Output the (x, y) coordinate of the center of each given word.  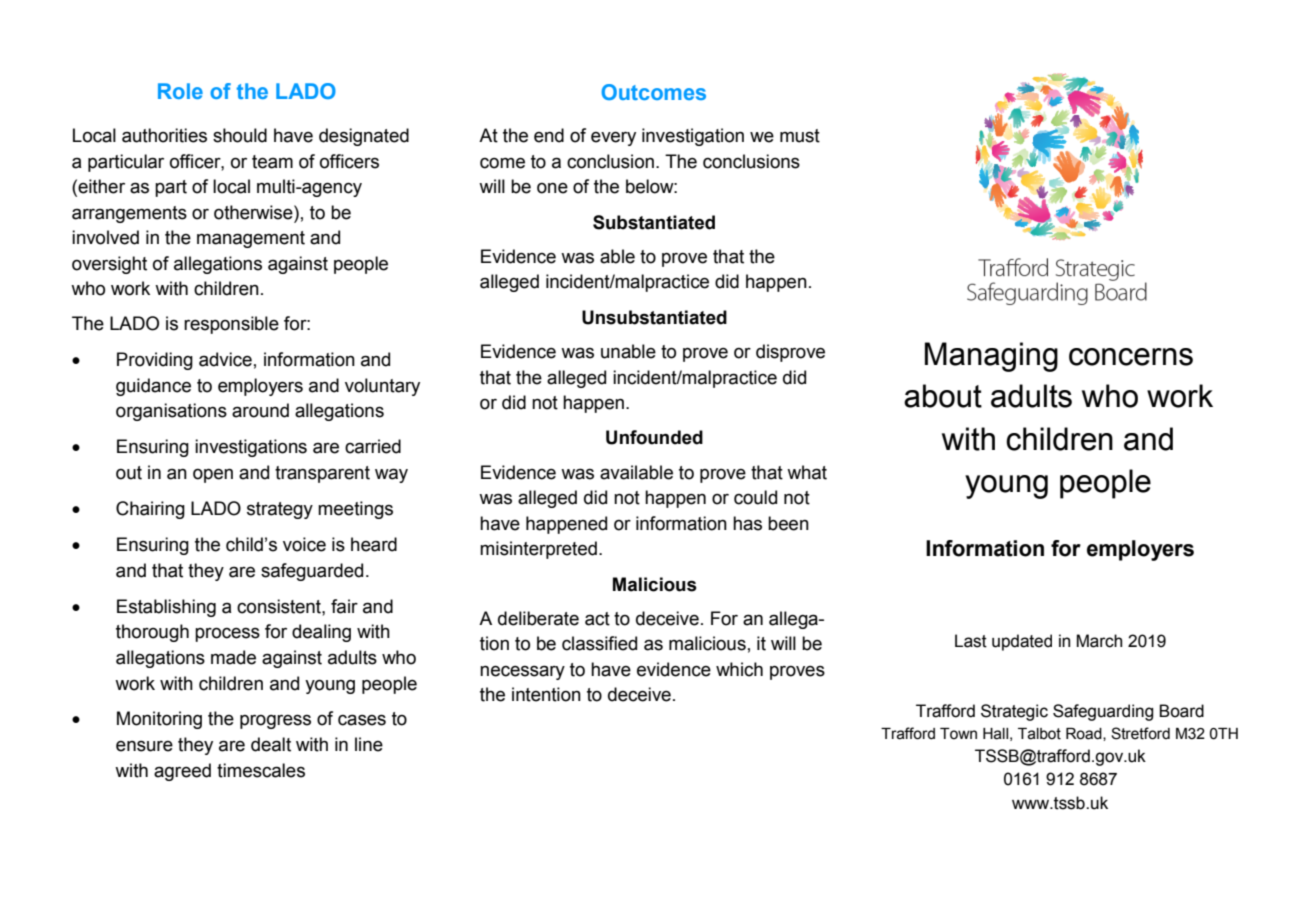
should (240, 135)
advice (225, 359)
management (251, 239)
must (800, 136)
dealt (271, 744)
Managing (991, 357)
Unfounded (654, 437)
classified (599, 643)
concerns (1131, 357)
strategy (280, 510)
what (807, 472)
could (755, 497)
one (552, 188)
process (227, 634)
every (613, 138)
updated (1022, 642)
